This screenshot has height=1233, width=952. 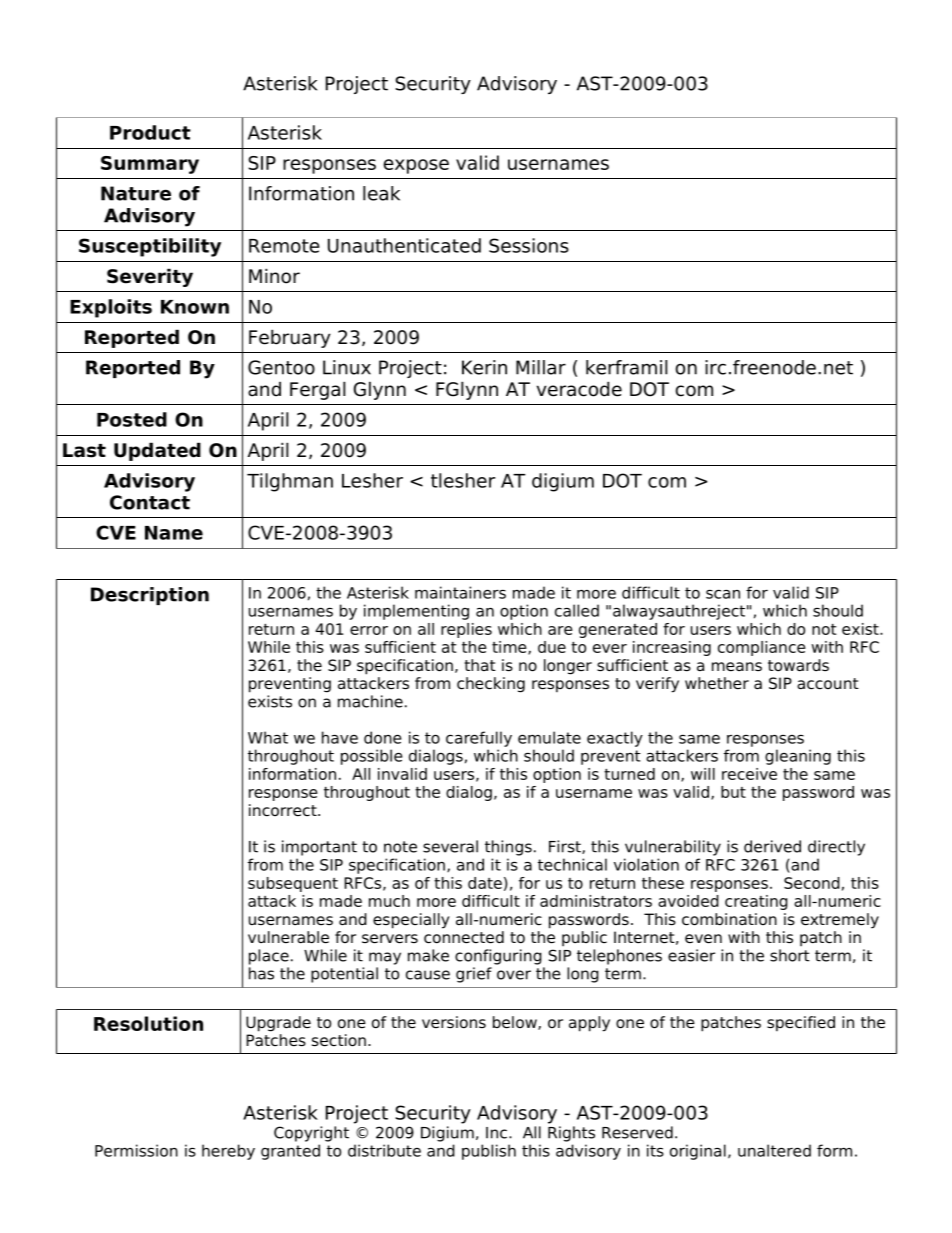 What do you see at coordinates (762, 648) in the screenshot?
I see `compliance` at bounding box center [762, 648].
